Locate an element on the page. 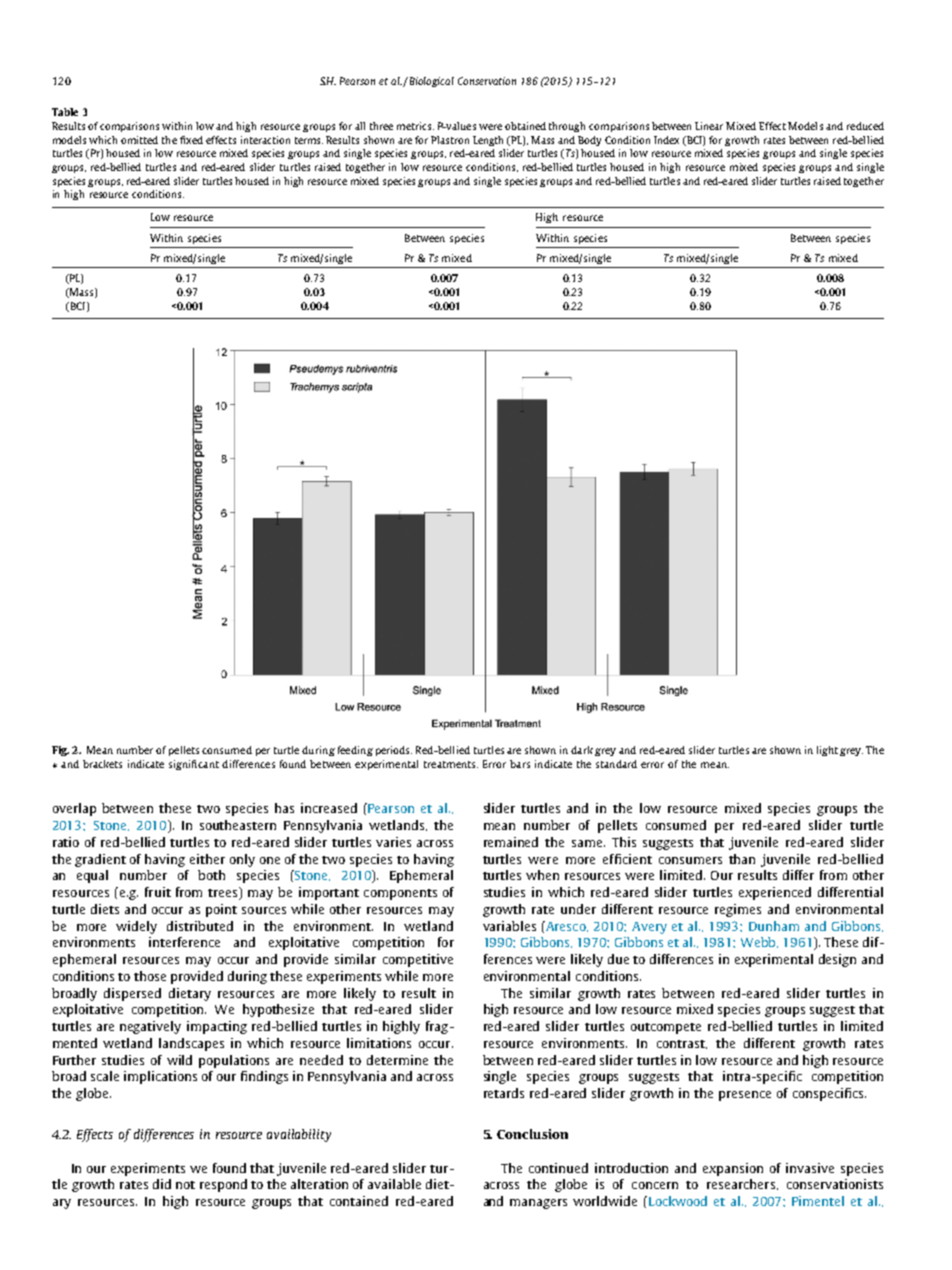 The height and width of the document is (1270, 952). researchers is located at coordinates (741, 1184).
